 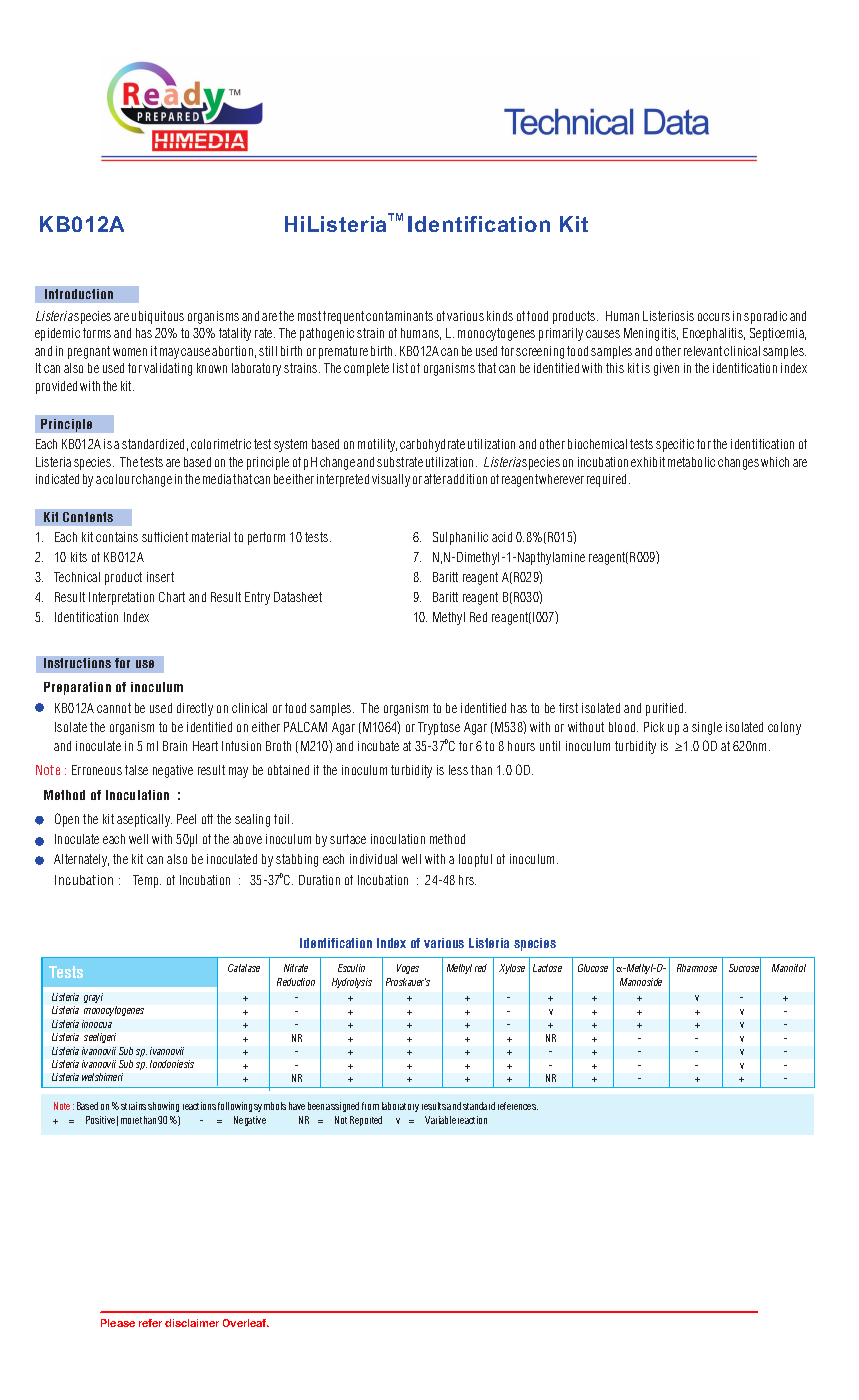 What do you see at coordinates (186, 819) in the image?
I see `Peel` at bounding box center [186, 819].
